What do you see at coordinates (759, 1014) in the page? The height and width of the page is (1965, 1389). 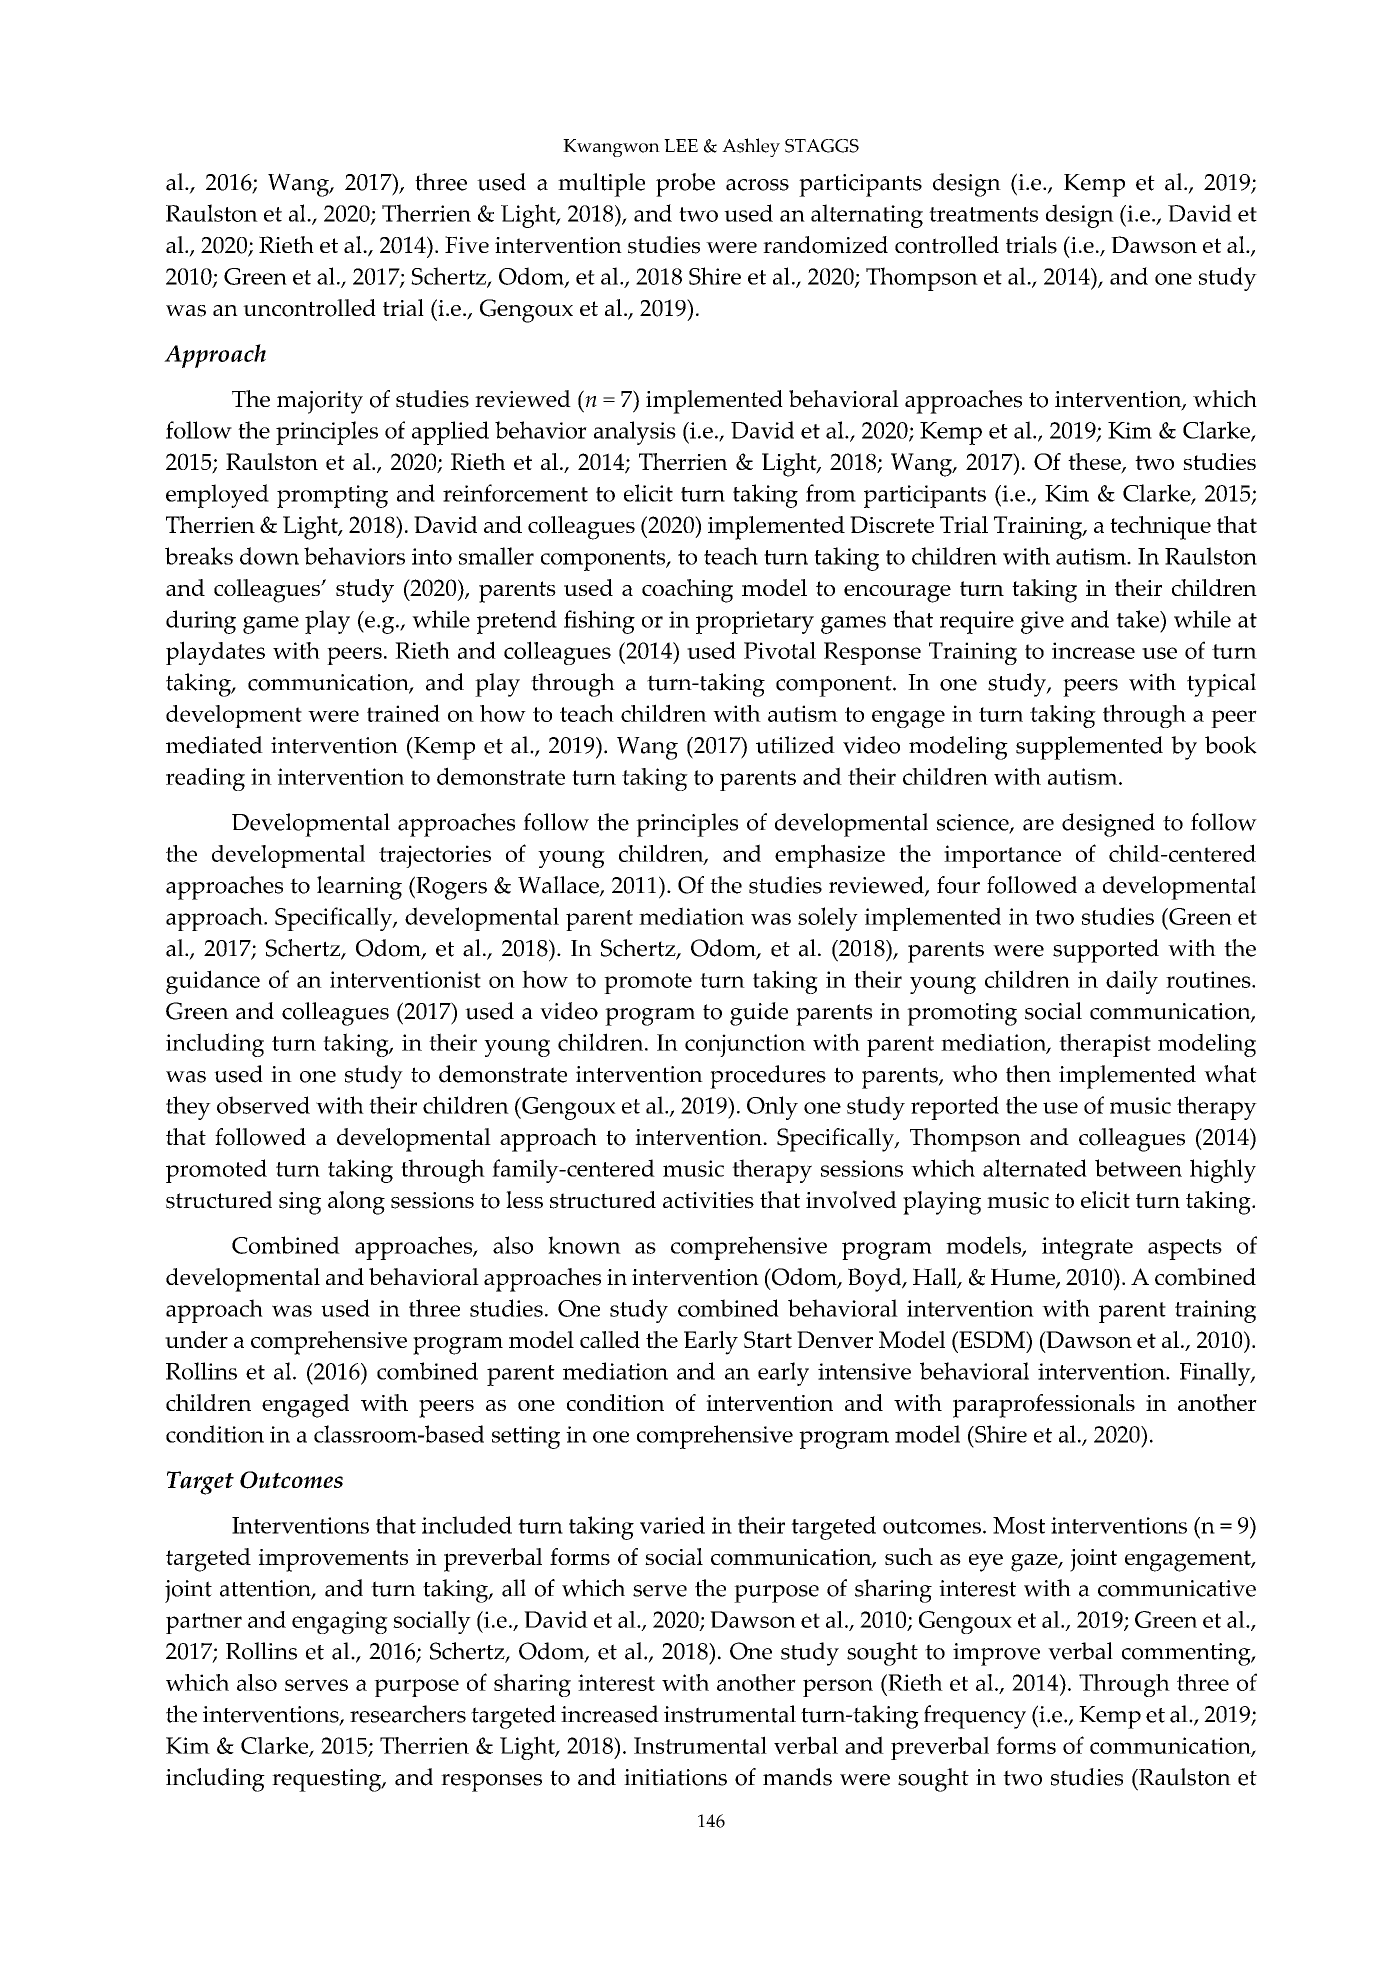 I see `guide` at bounding box center [759, 1014].
